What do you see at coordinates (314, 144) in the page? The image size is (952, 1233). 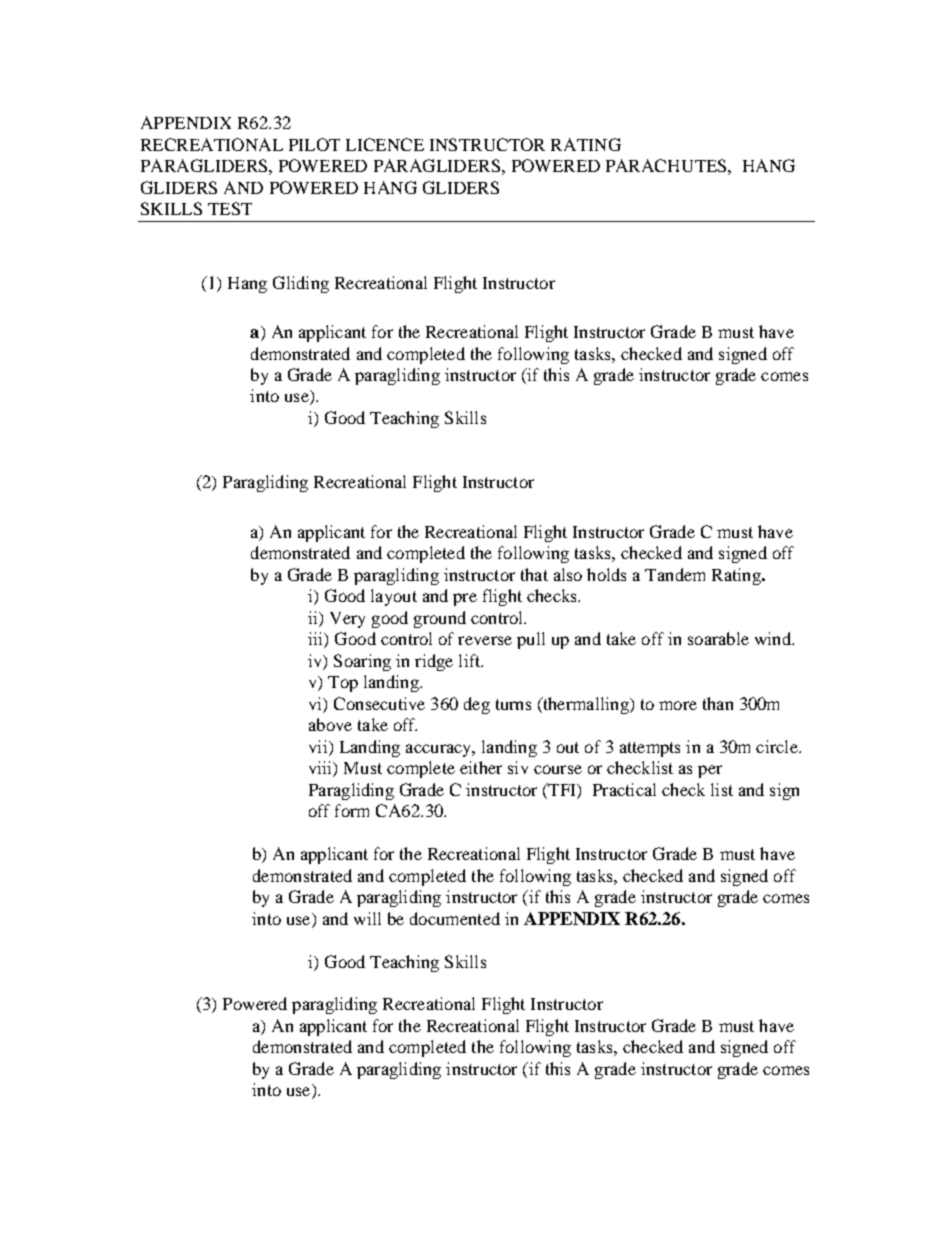 I see `PILOT` at bounding box center [314, 144].
